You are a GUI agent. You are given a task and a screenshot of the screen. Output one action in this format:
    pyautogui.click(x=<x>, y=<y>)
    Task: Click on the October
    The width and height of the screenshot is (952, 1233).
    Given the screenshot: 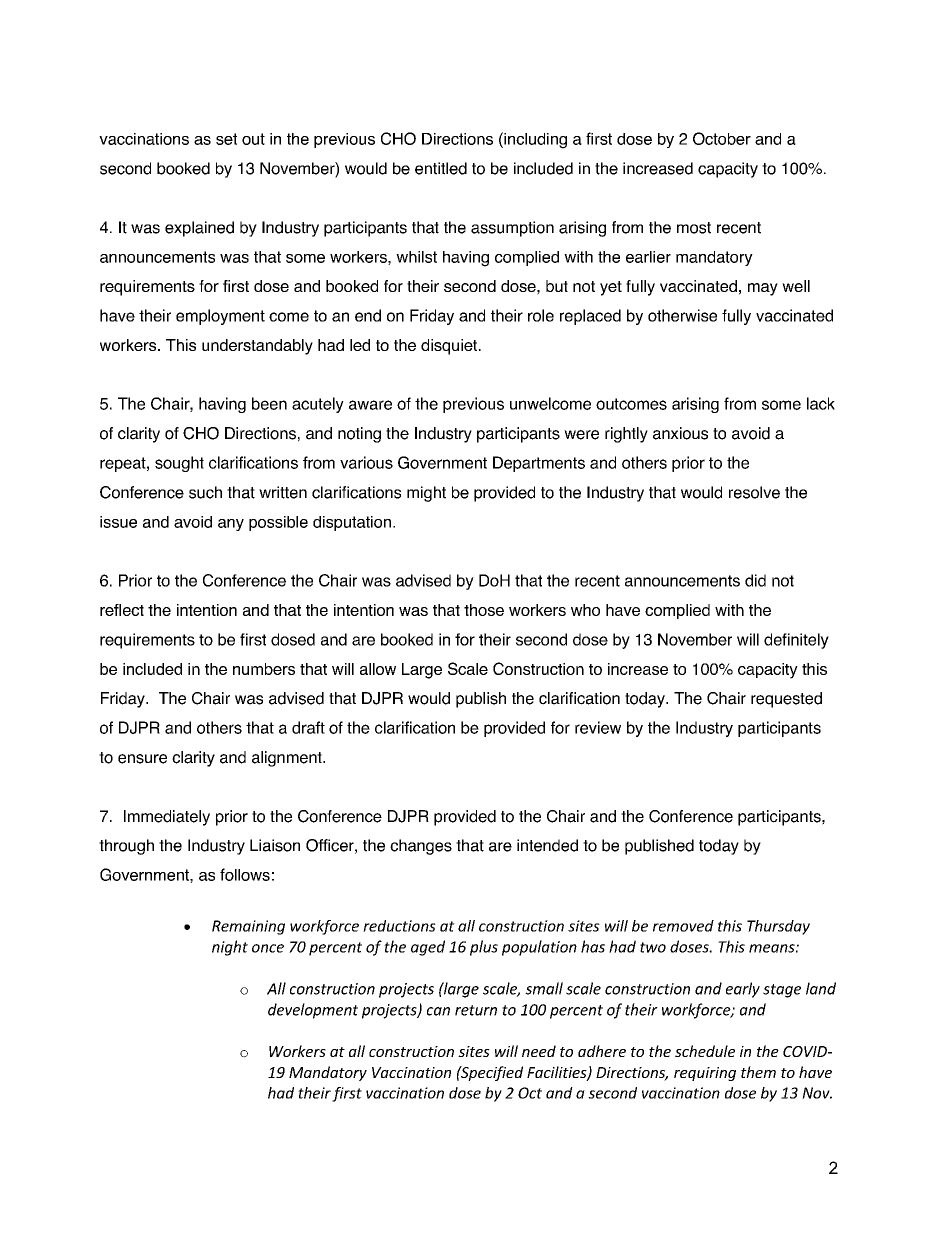 What is the action you would take?
    pyautogui.click(x=722, y=138)
